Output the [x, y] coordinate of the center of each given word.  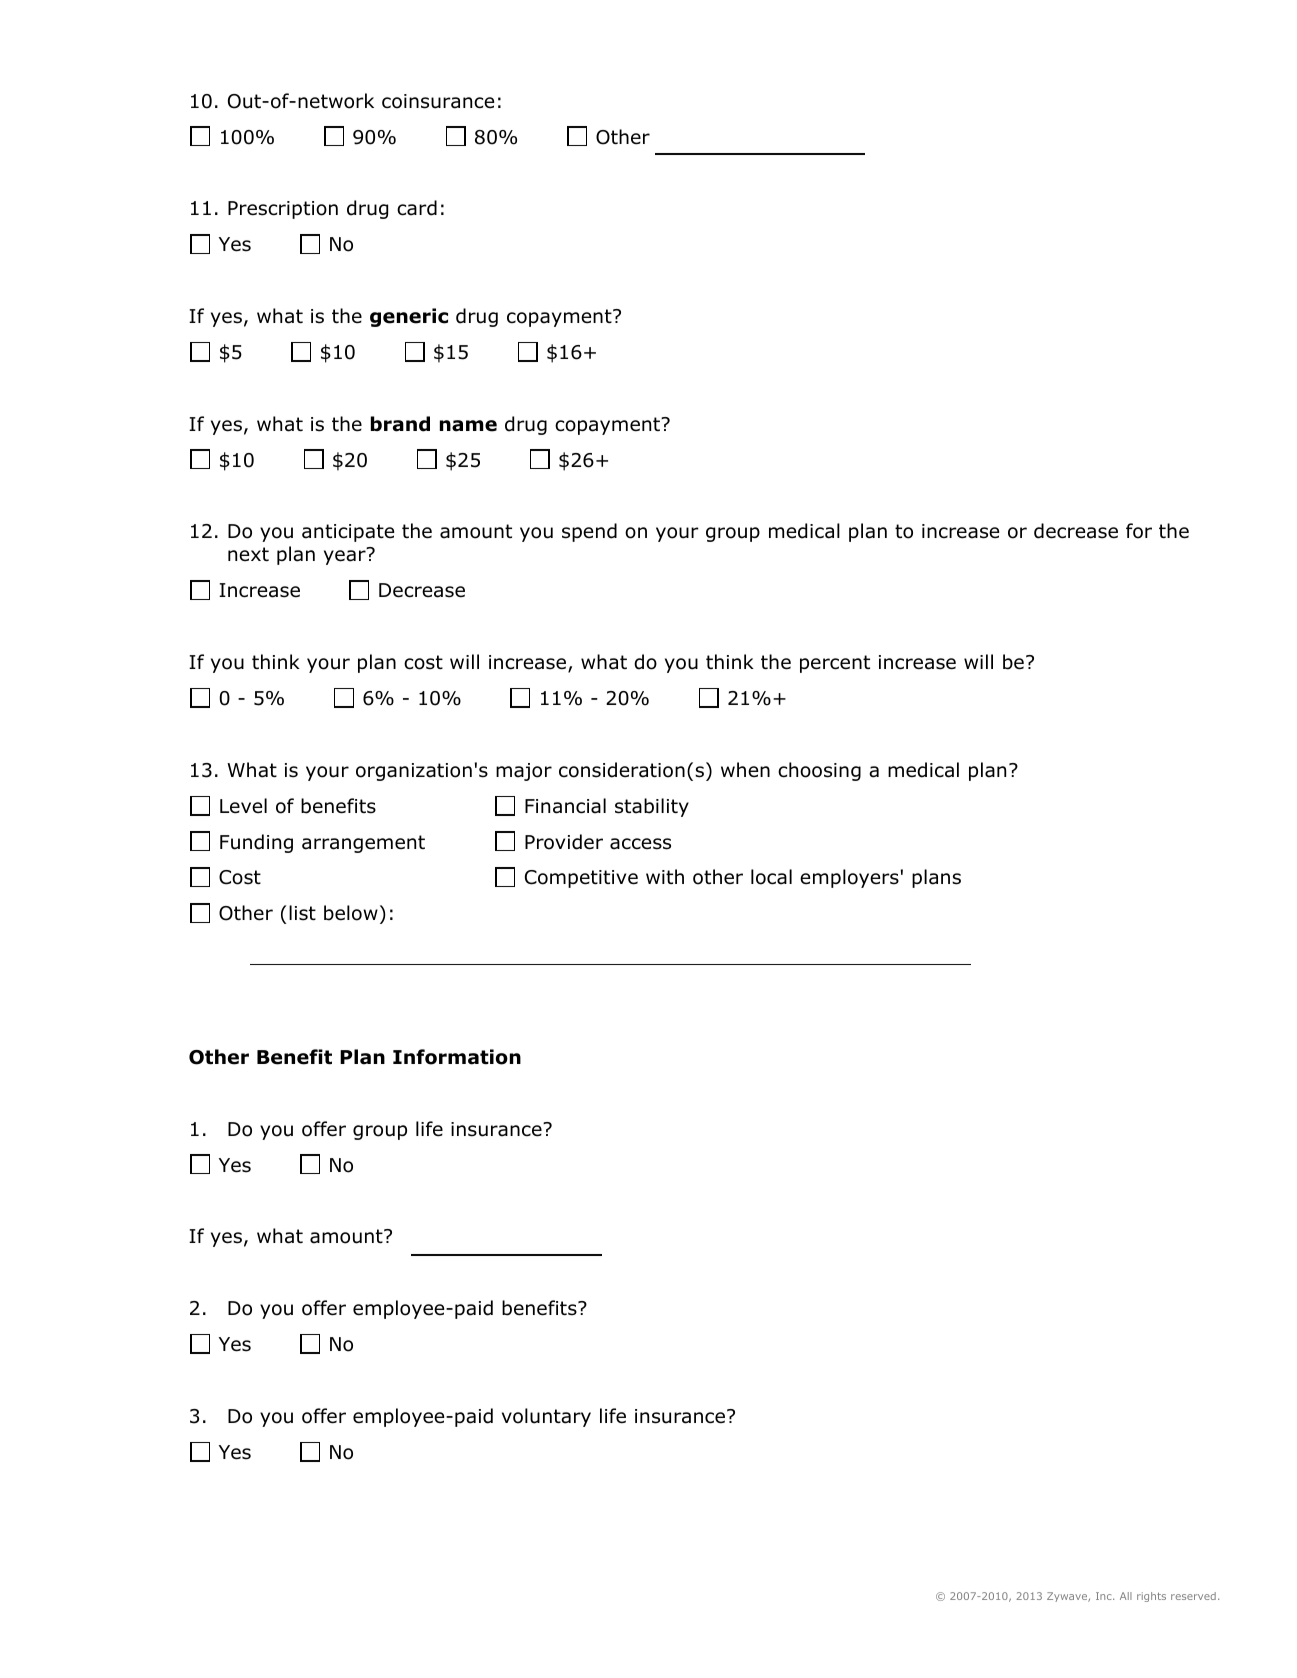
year [345, 557]
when [745, 770]
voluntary [546, 1417]
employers [849, 878]
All [1126, 1596]
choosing [819, 771]
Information [457, 1057]
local [771, 877]
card [417, 208]
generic [409, 317]
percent [835, 664]
